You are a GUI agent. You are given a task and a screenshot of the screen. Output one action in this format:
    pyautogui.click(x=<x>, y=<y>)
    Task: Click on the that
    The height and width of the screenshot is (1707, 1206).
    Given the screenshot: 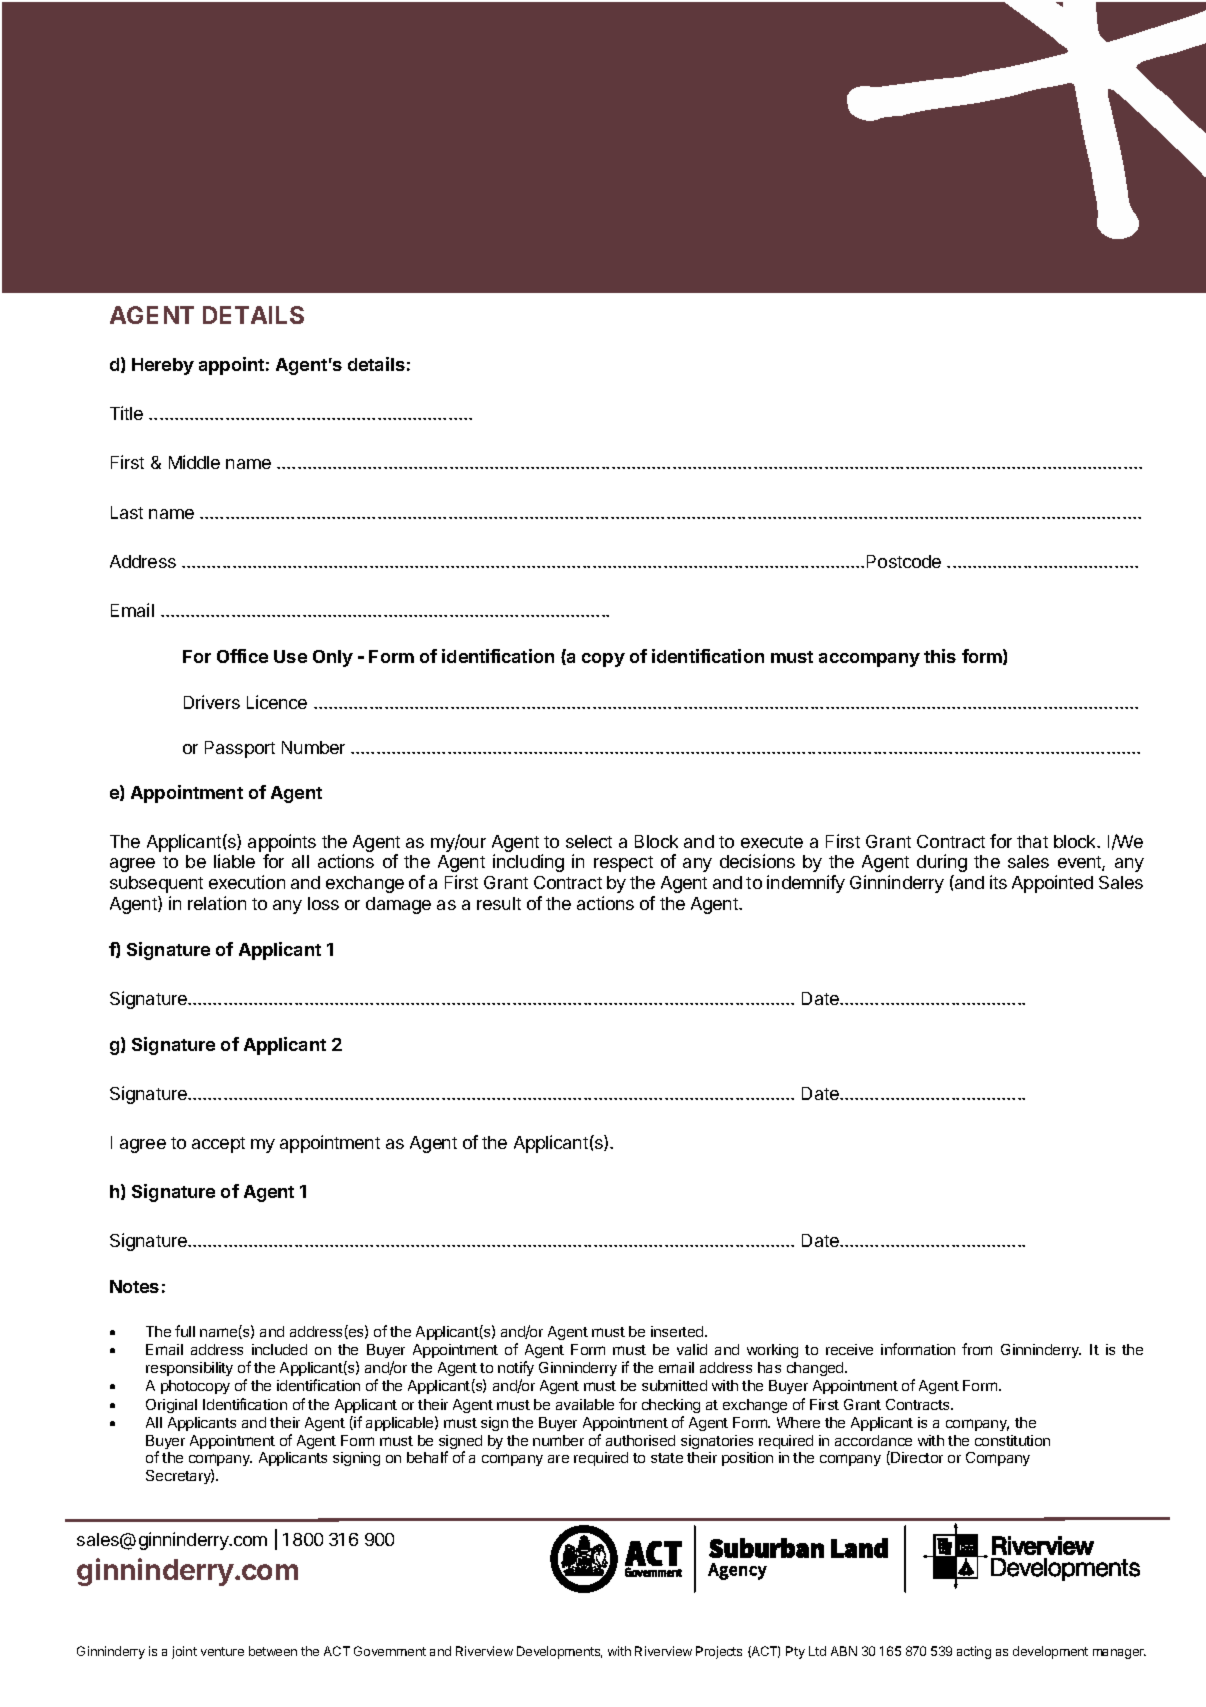 What is the action you would take?
    pyautogui.click(x=1032, y=841)
